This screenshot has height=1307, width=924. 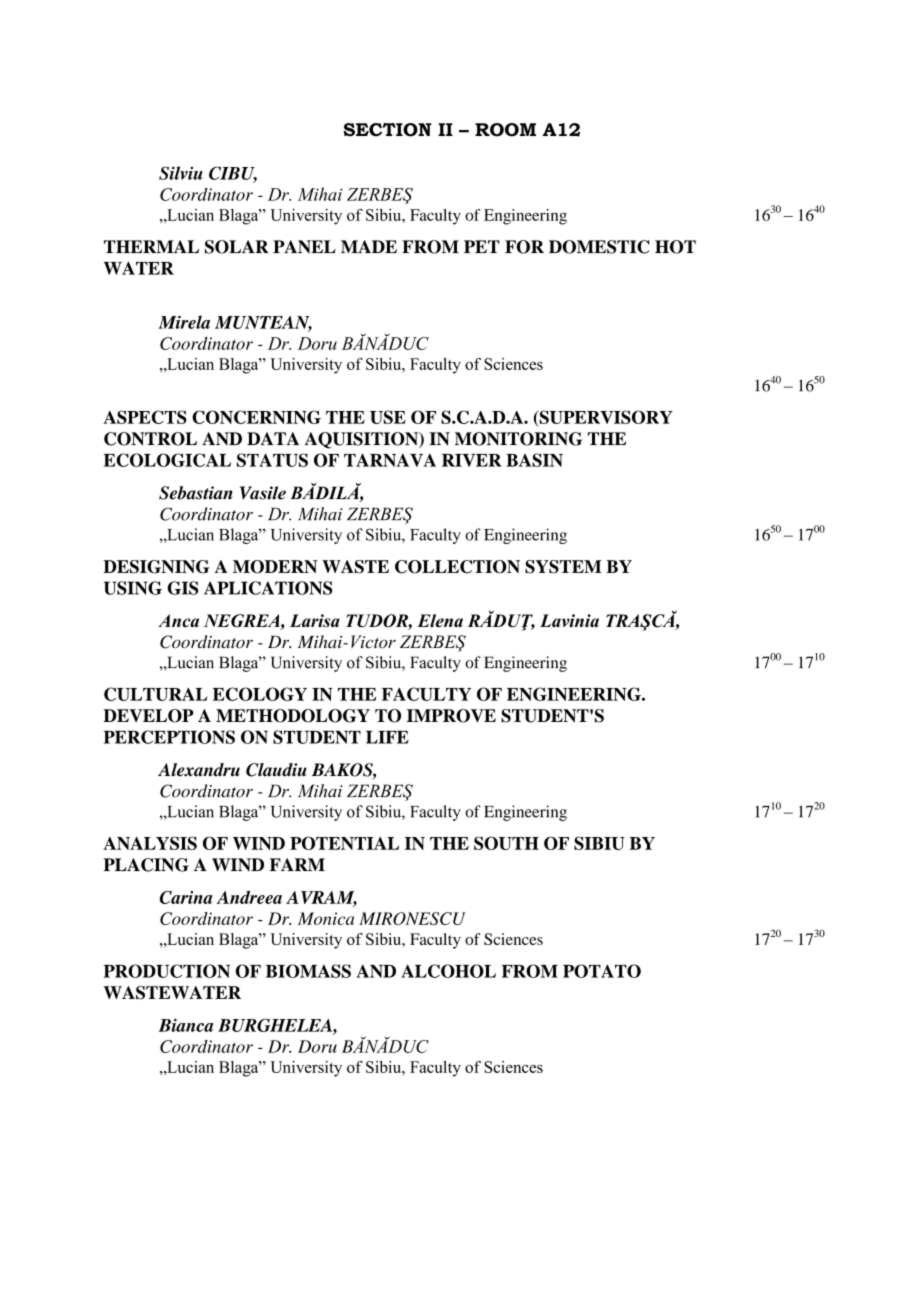 I want to click on PRODUCTION, so click(x=167, y=971).
